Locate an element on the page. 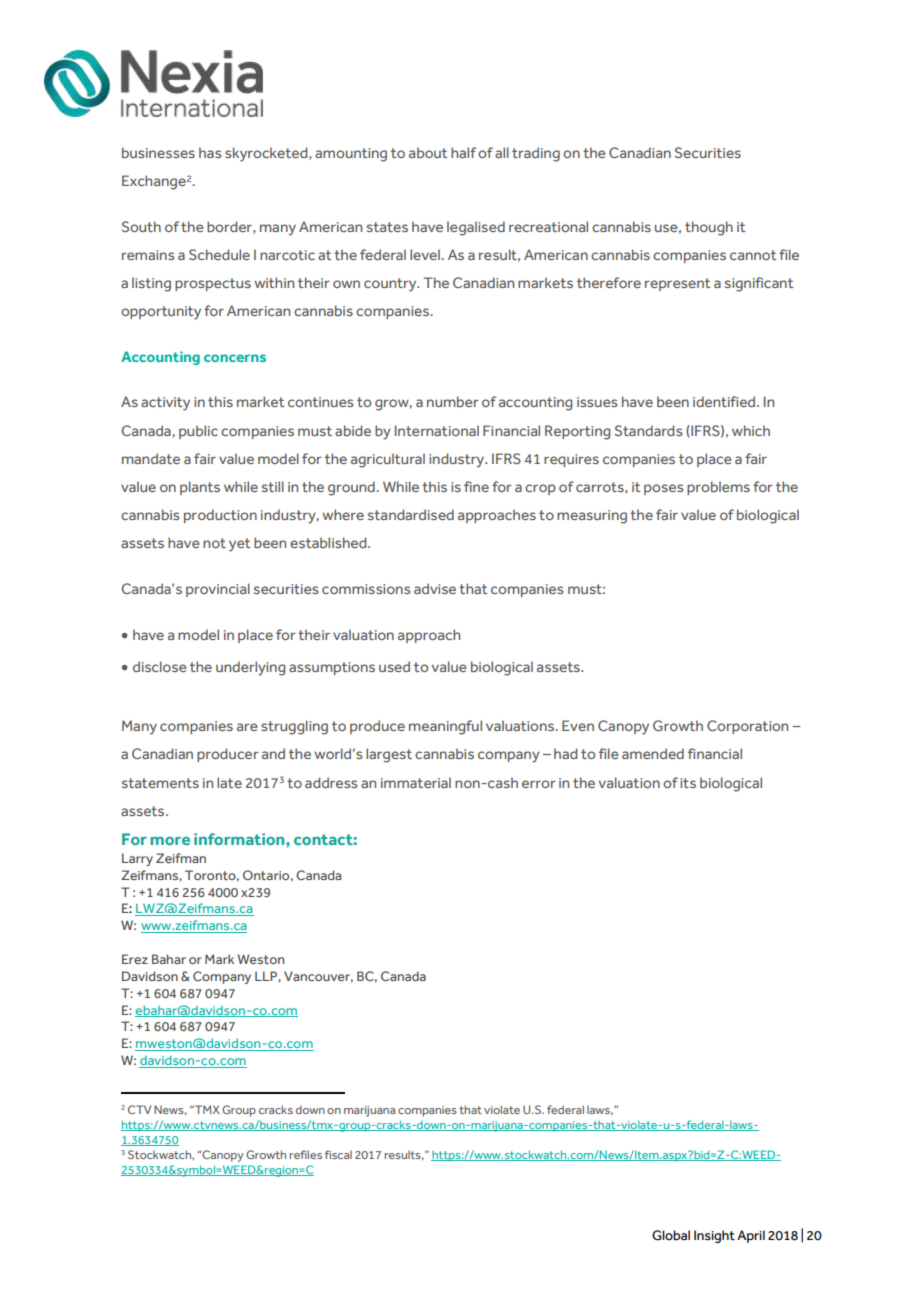 The width and height of the page is (924, 1308). meaningful is located at coordinates (445, 727).
